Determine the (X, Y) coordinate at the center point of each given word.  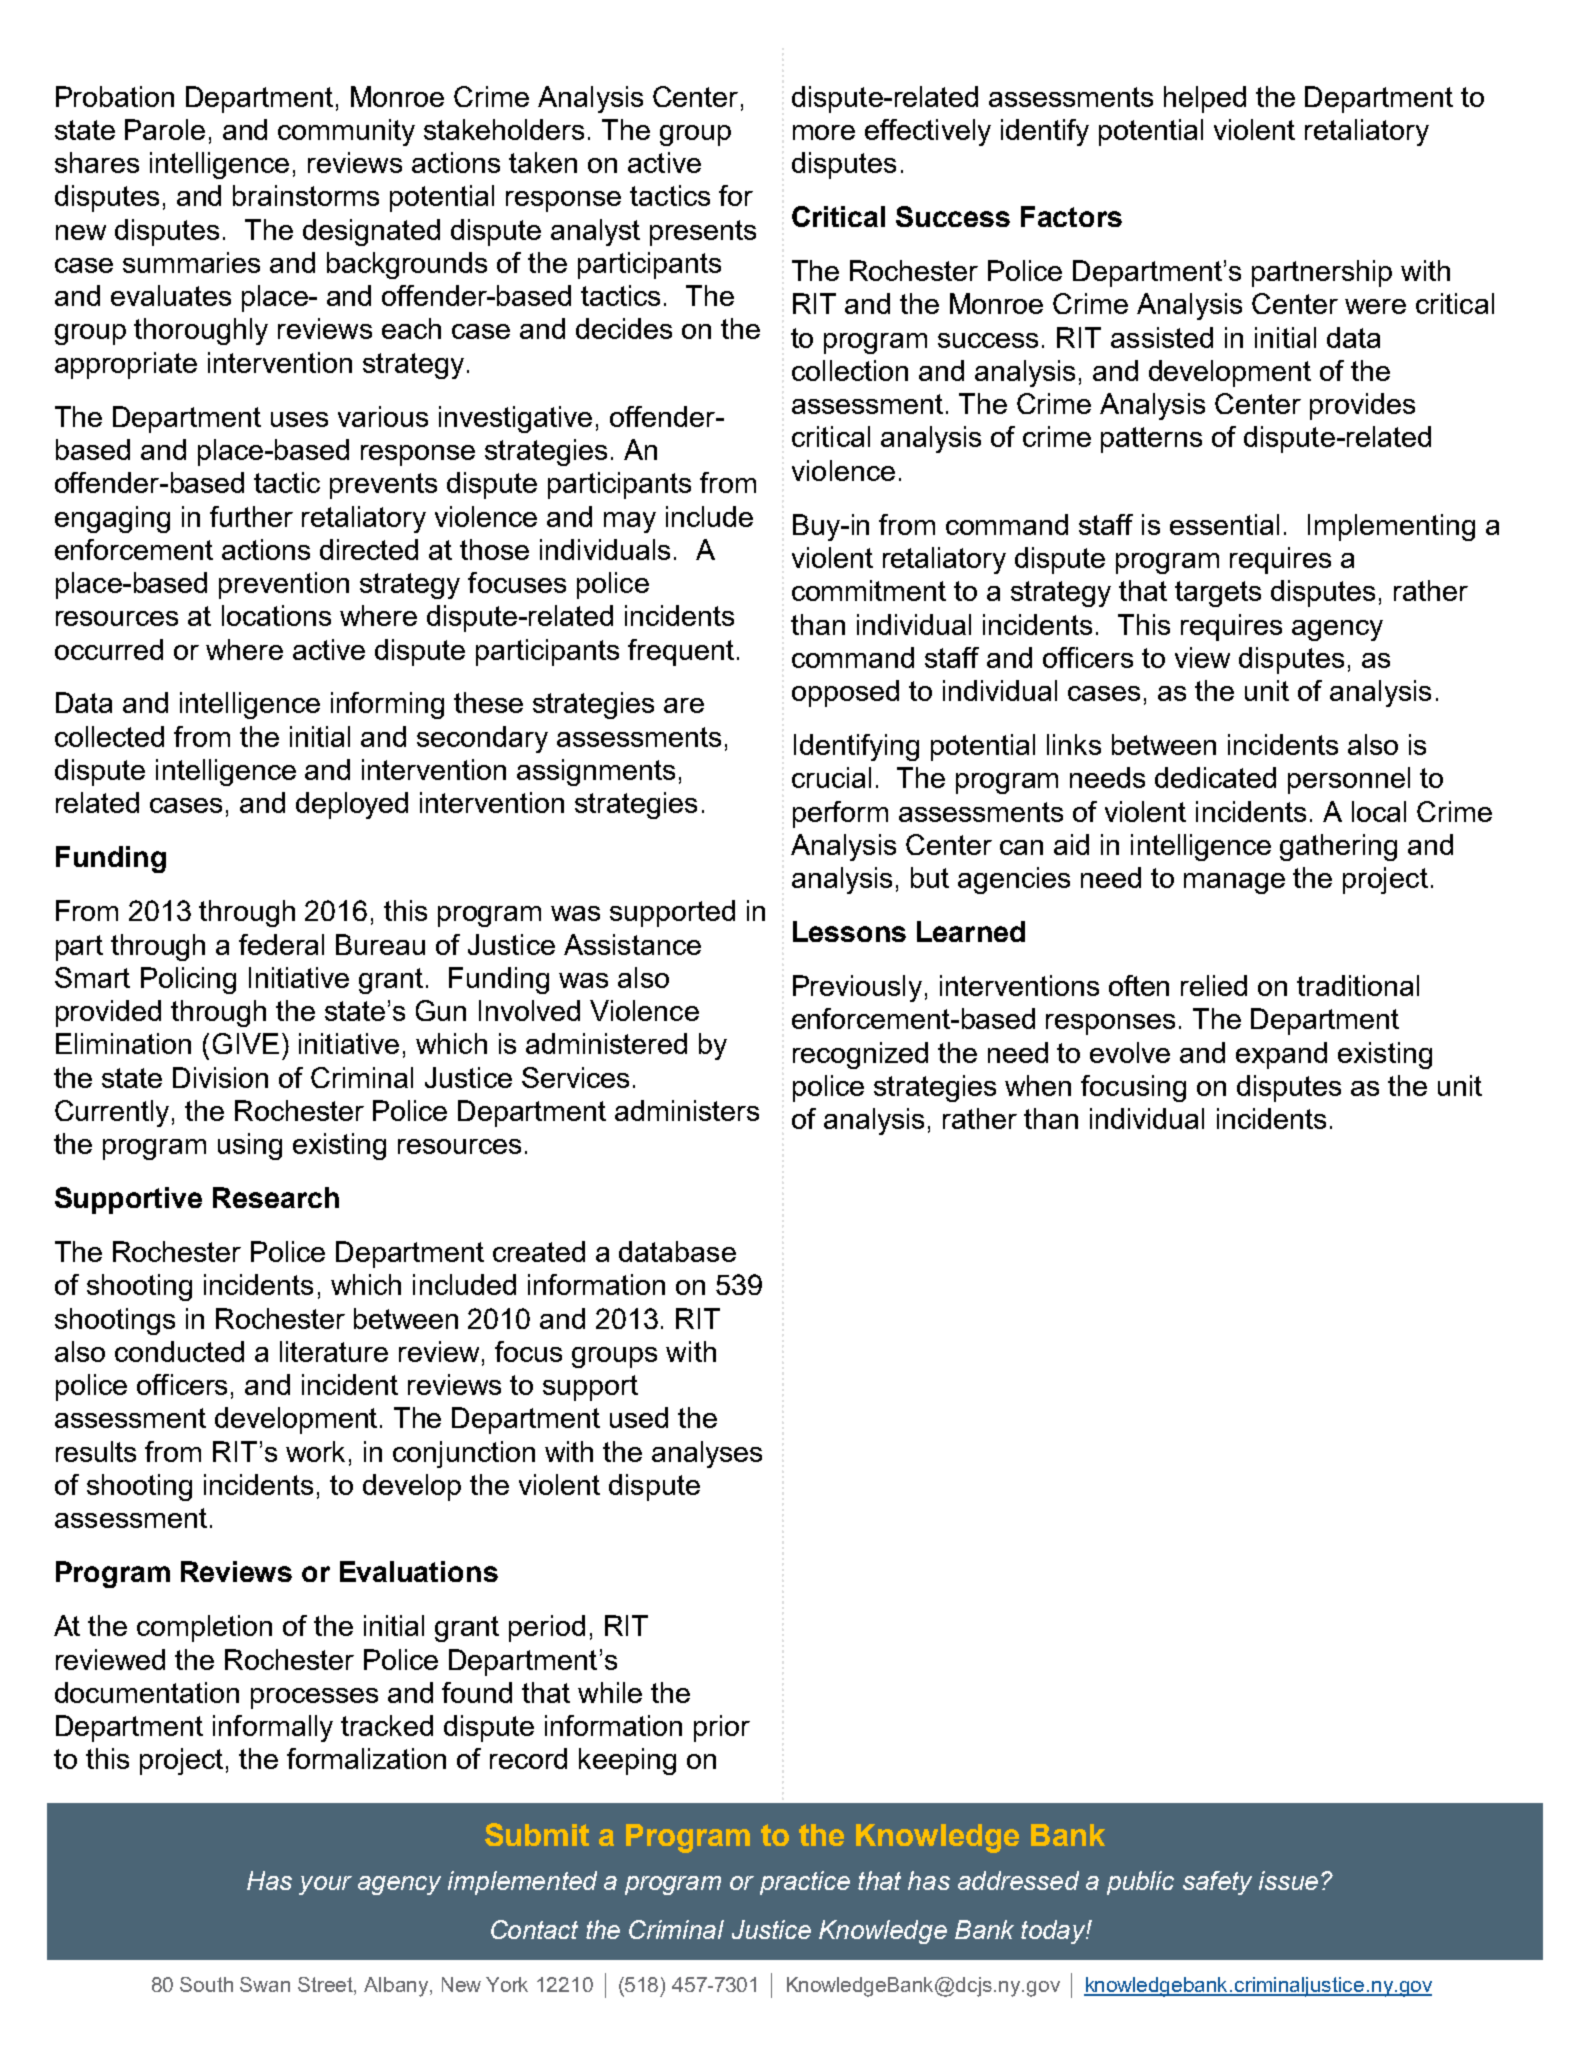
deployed (352, 805)
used (639, 1417)
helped (1205, 99)
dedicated (1215, 777)
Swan (265, 1984)
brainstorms (306, 195)
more (824, 132)
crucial (831, 777)
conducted (179, 1351)
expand (1281, 1055)
